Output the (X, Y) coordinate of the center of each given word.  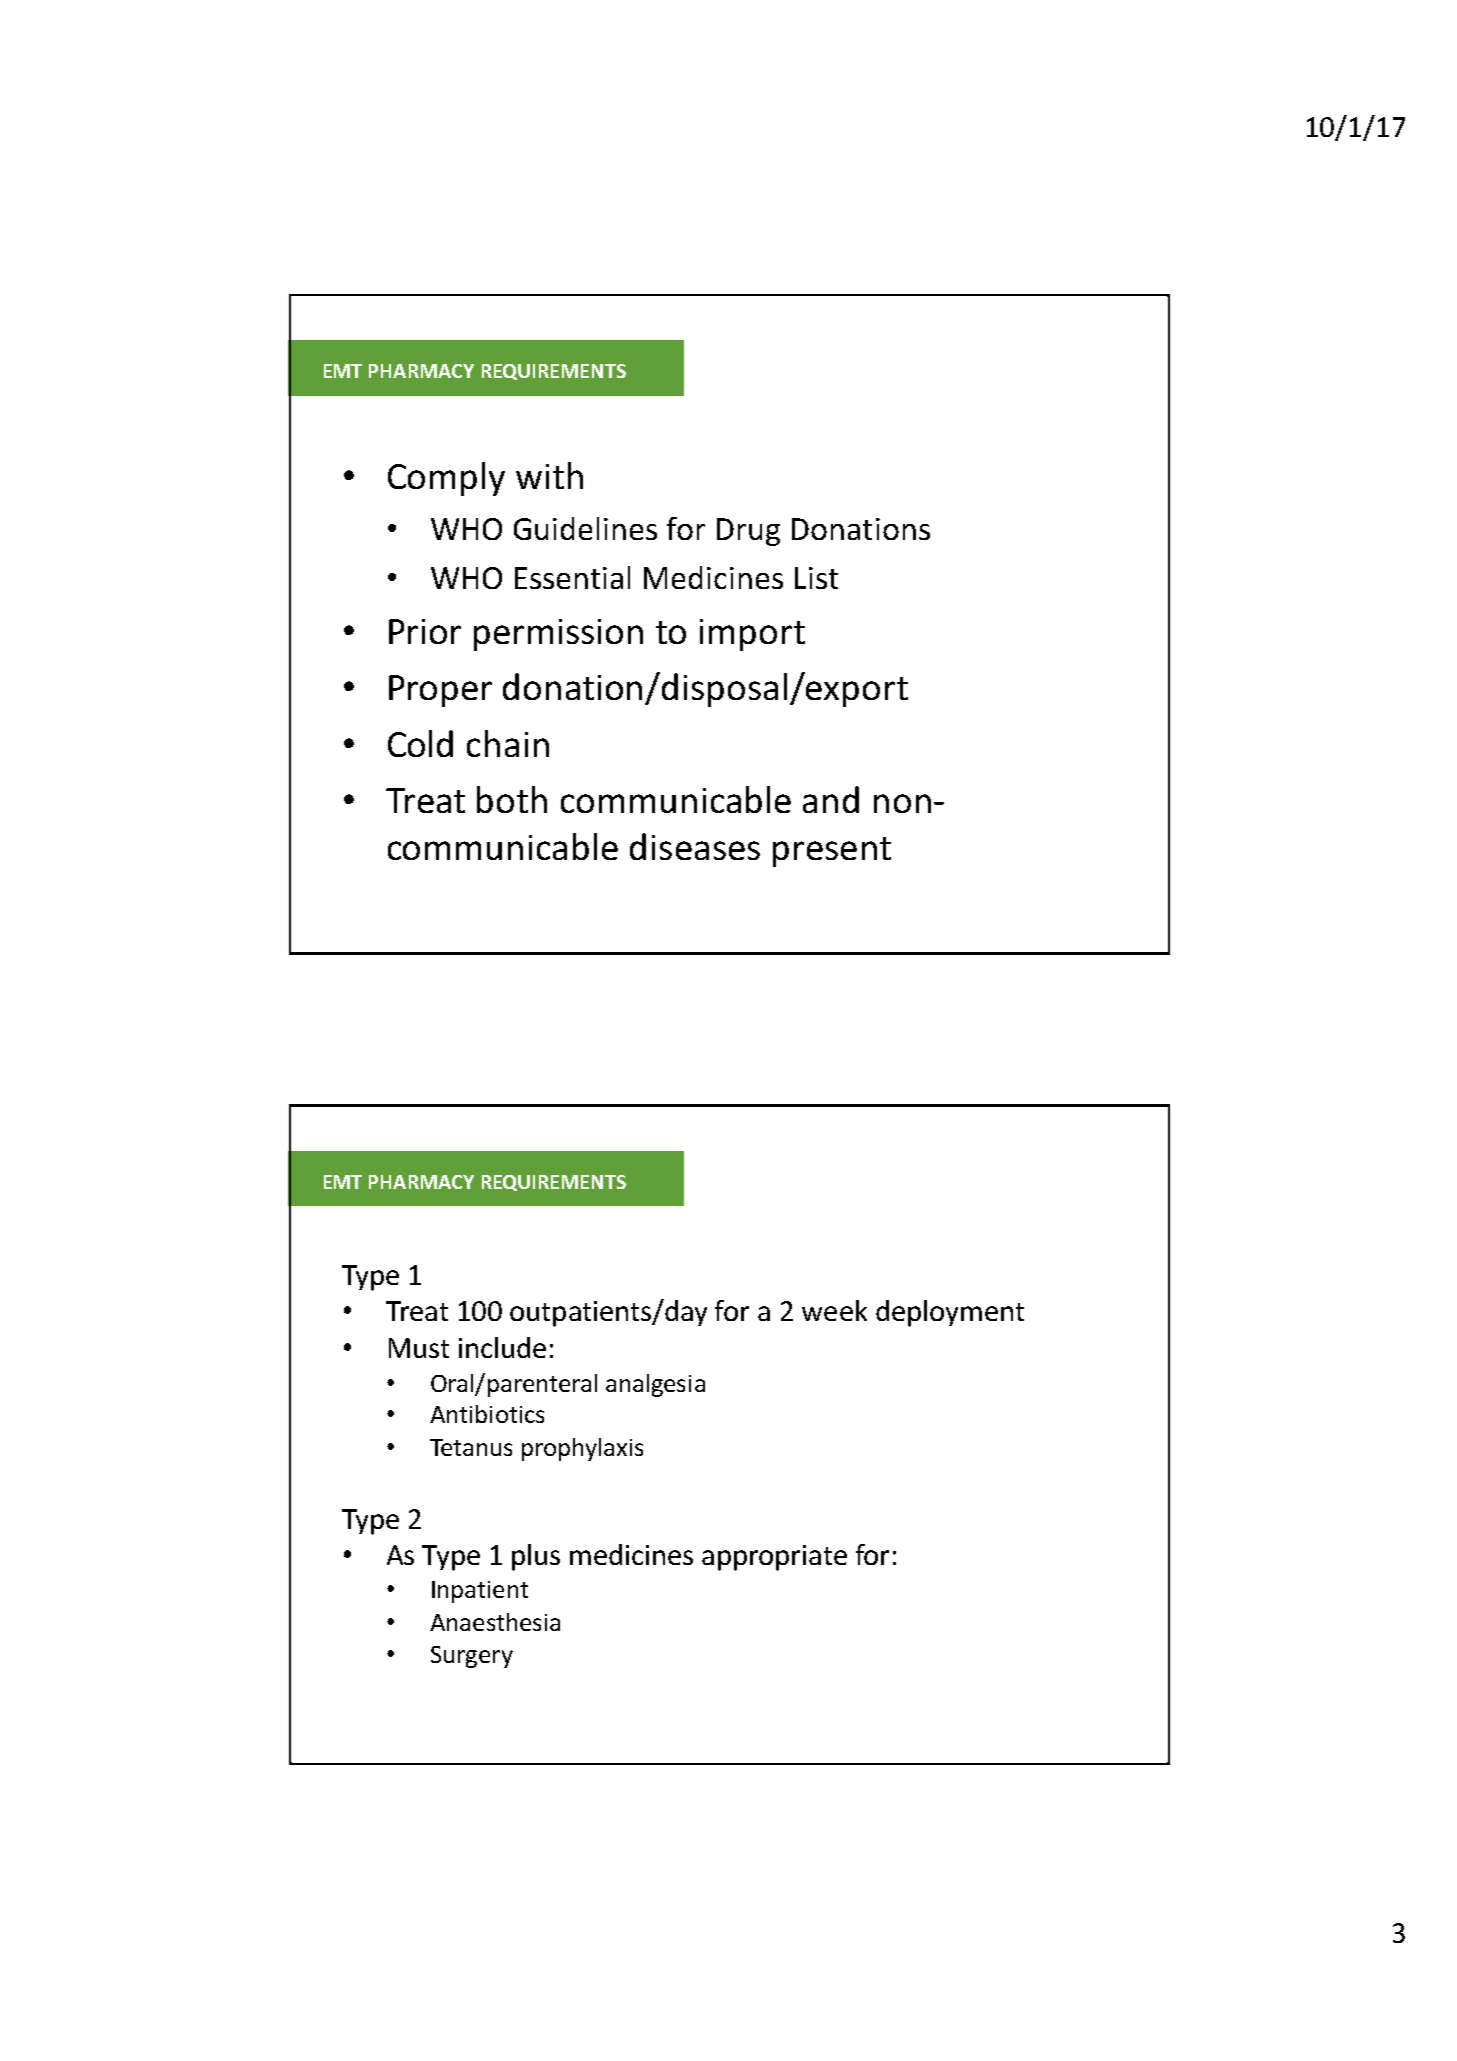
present (832, 852)
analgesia (655, 1385)
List (816, 578)
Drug (748, 532)
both (512, 799)
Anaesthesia (495, 1622)
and (831, 799)
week (834, 1310)
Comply (446, 479)
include (502, 1347)
